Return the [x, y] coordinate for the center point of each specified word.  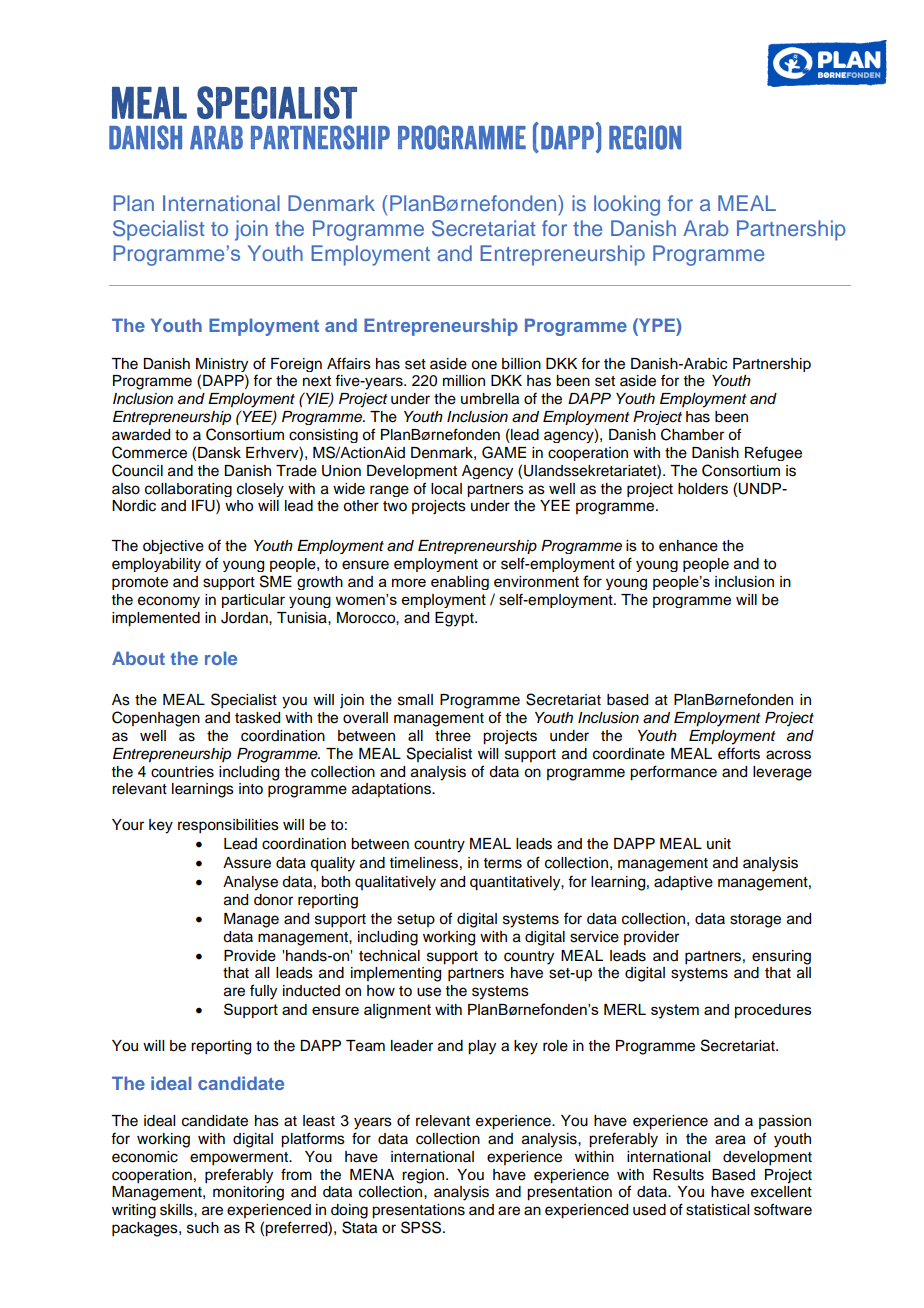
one [484, 365]
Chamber [692, 434]
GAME [504, 452]
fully [263, 992]
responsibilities [228, 826]
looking [627, 205]
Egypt [455, 619]
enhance [688, 546]
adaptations [392, 790]
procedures [773, 1011]
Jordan [245, 618]
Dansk [219, 453]
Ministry [222, 365]
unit [719, 843]
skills [177, 1210]
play [482, 1047]
